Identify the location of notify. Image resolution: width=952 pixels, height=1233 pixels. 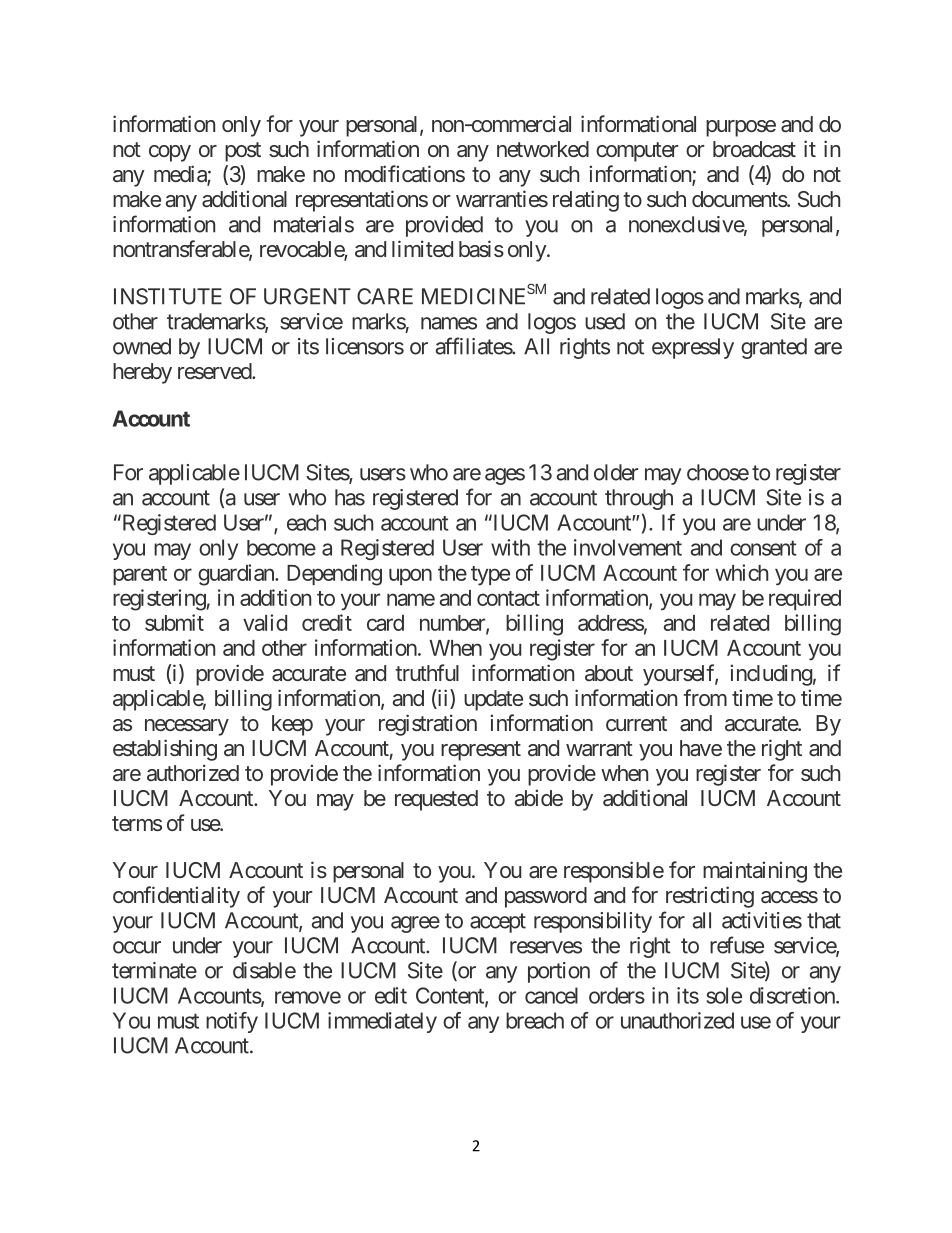
(232, 1022).
